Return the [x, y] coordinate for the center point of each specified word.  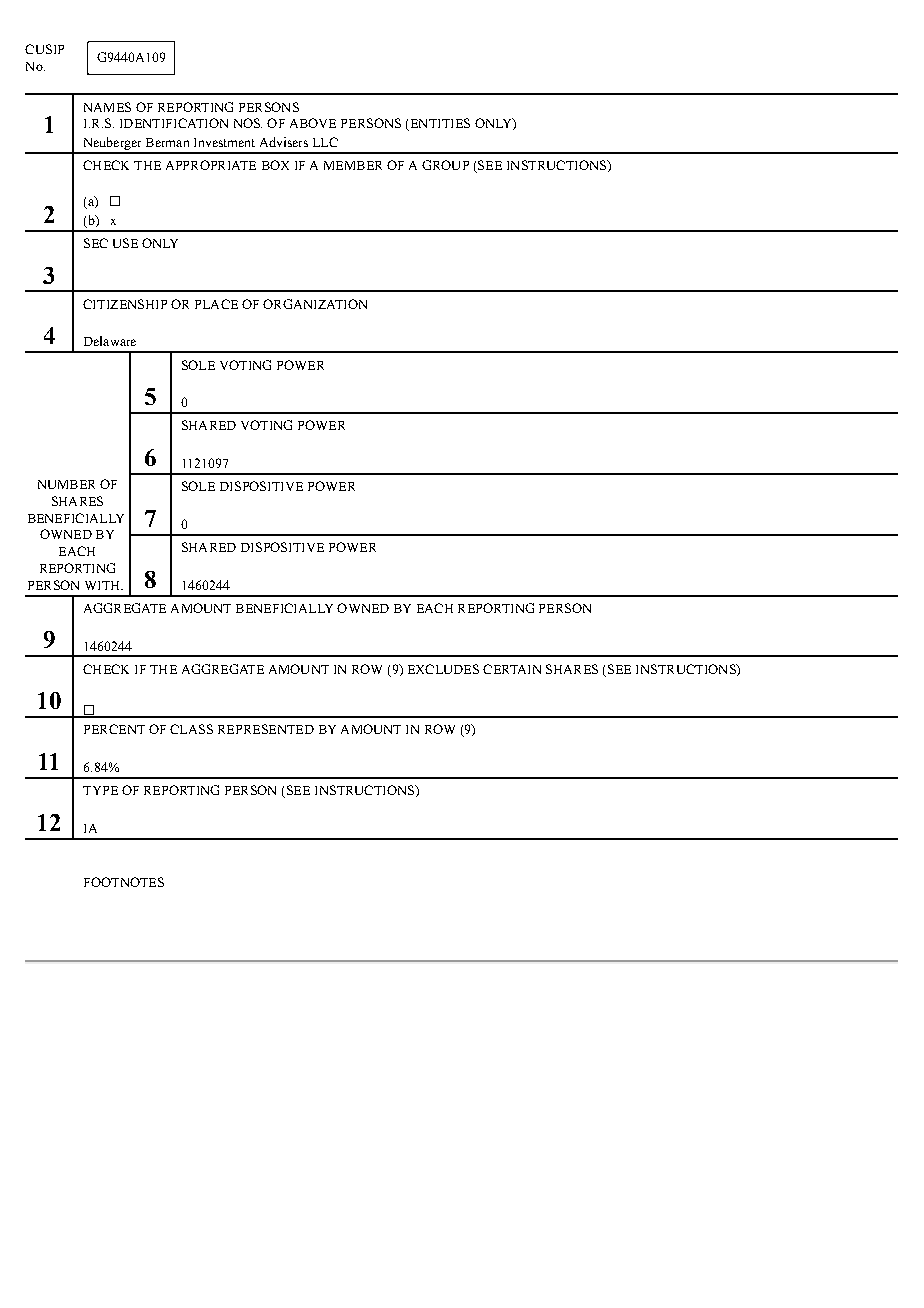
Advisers [284, 142]
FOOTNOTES [124, 882]
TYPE [100, 790]
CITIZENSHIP [125, 304]
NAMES [107, 107]
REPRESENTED [266, 729]
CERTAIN [512, 669]
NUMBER [66, 484]
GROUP [445, 165]
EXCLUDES [443, 669]
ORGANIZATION [315, 304]
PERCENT [114, 729]
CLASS [191, 729]
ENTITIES [439, 124]
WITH [104, 585]
